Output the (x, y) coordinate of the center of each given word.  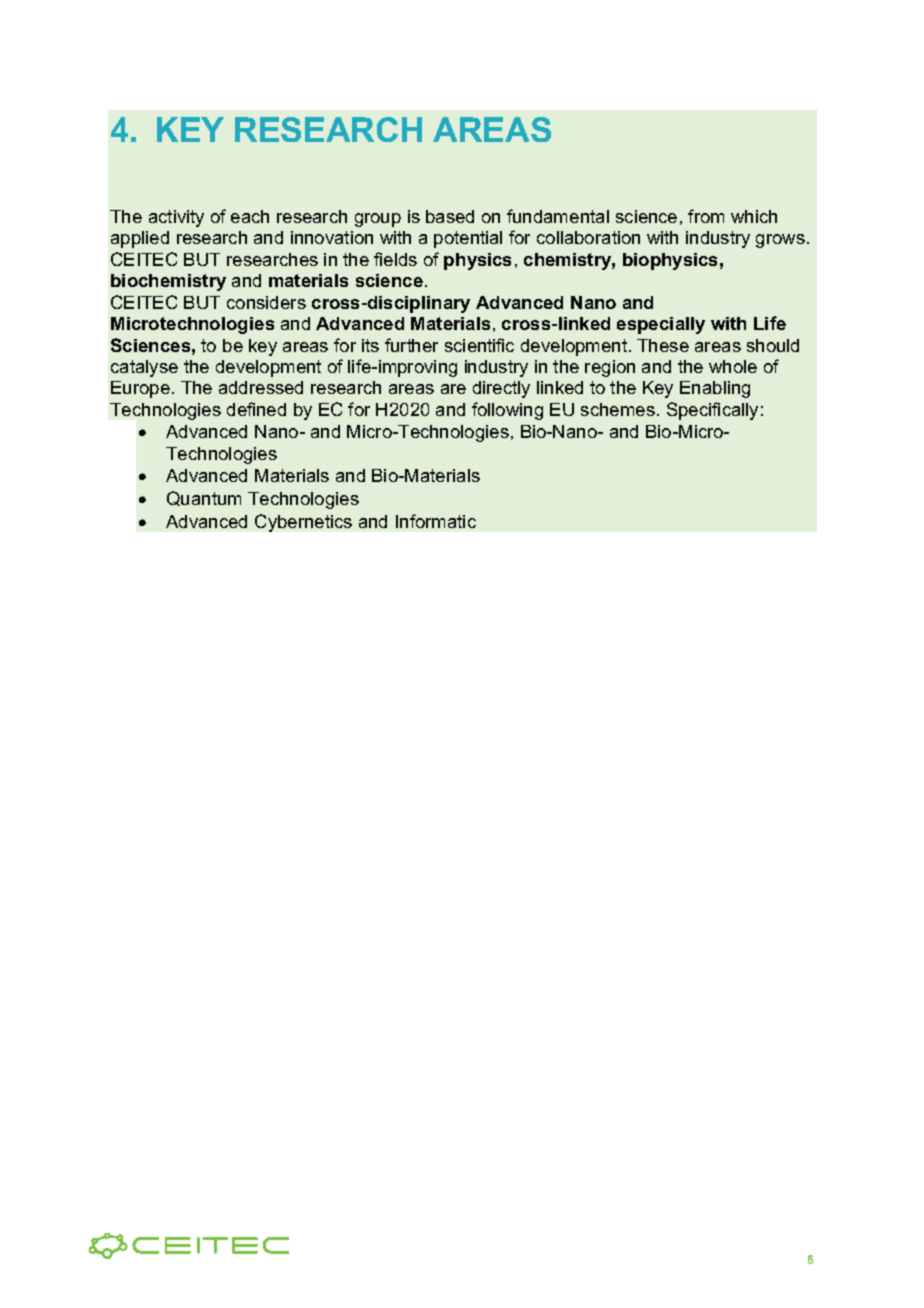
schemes (618, 409)
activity (176, 218)
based (450, 216)
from (706, 216)
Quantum (204, 498)
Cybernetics (303, 523)
